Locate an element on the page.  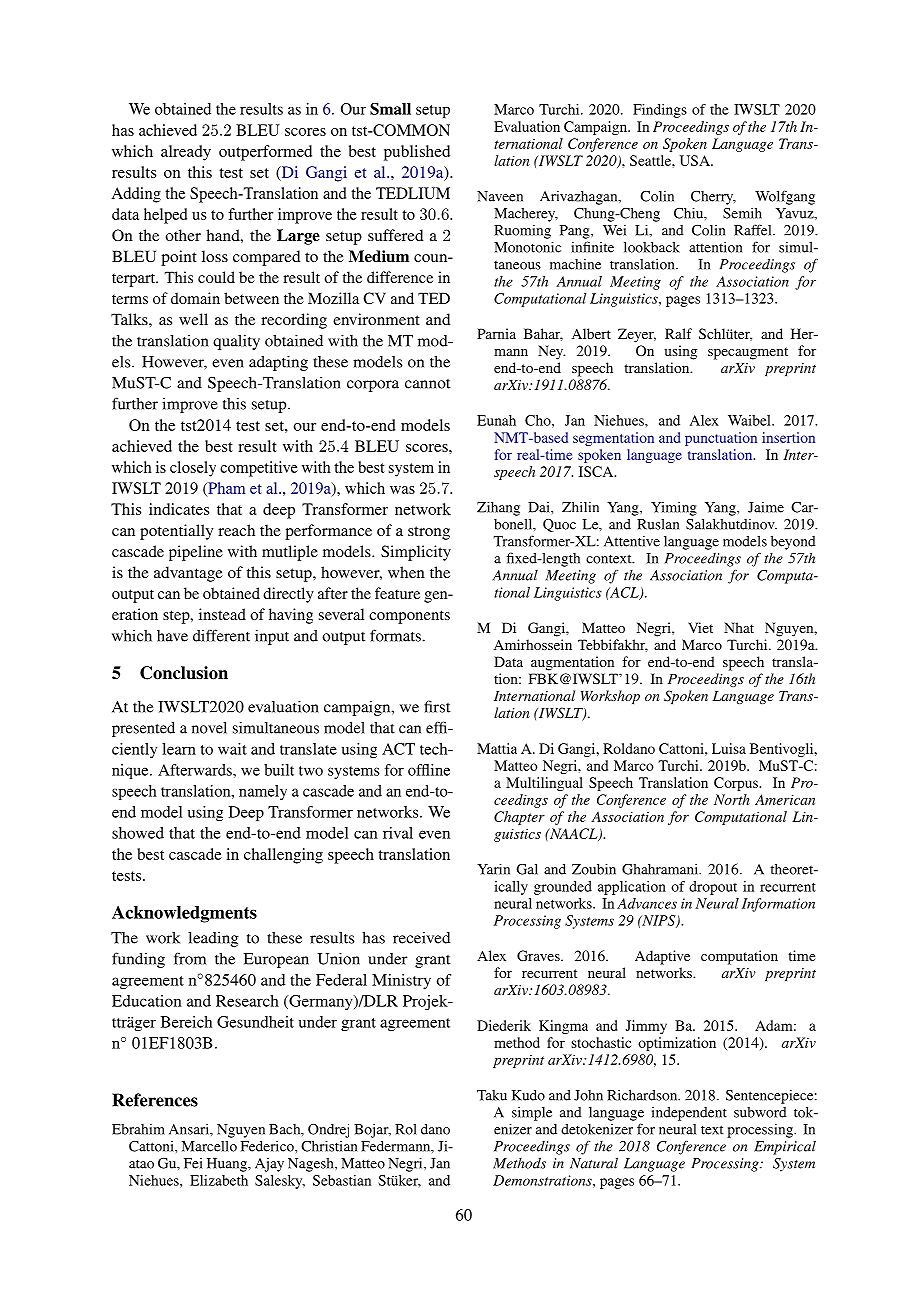
published is located at coordinates (417, 153).
